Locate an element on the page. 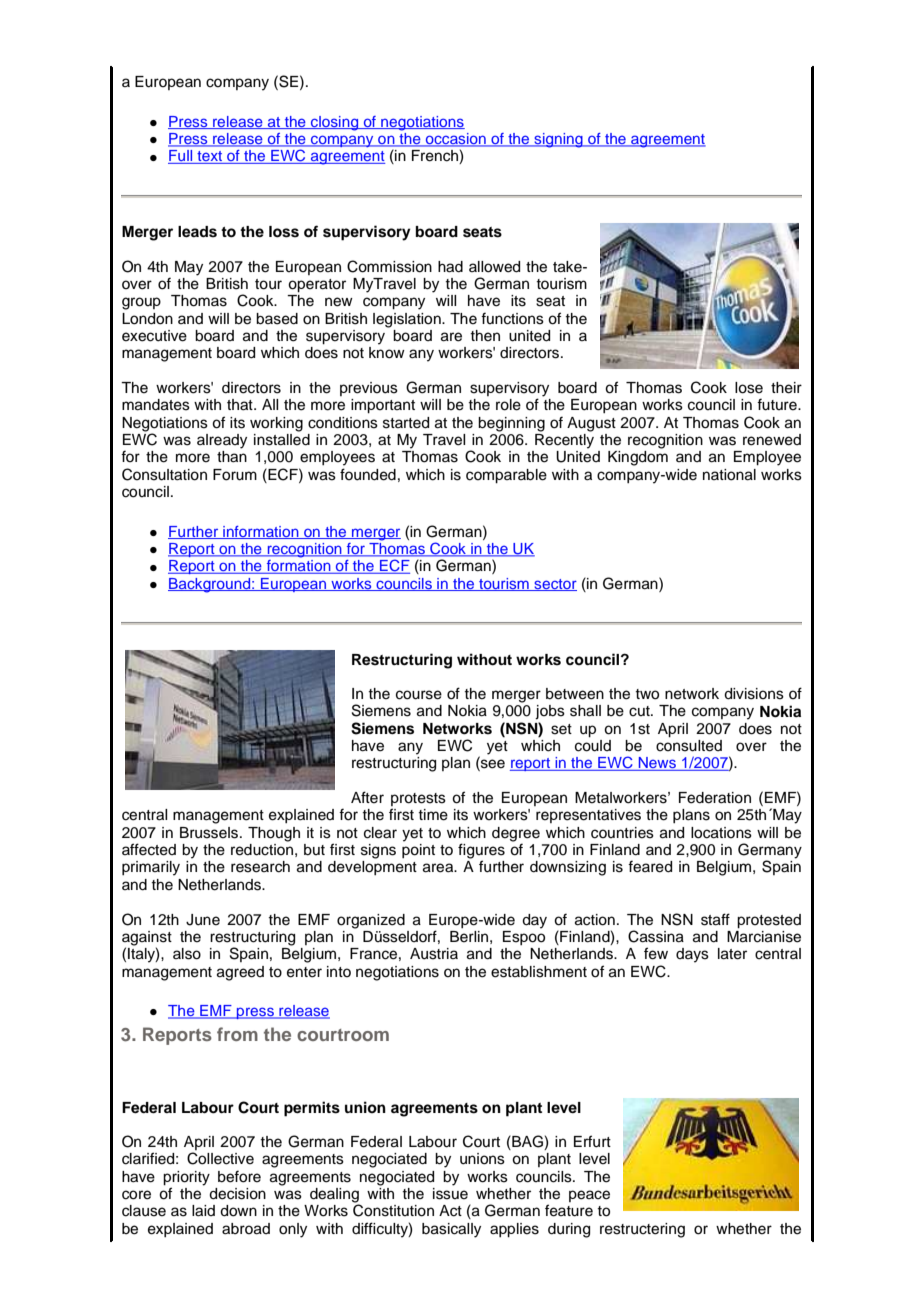 Image resolution: width=924 pixels, height=1308 pixels. signing is located at coordinates (558, 140).
